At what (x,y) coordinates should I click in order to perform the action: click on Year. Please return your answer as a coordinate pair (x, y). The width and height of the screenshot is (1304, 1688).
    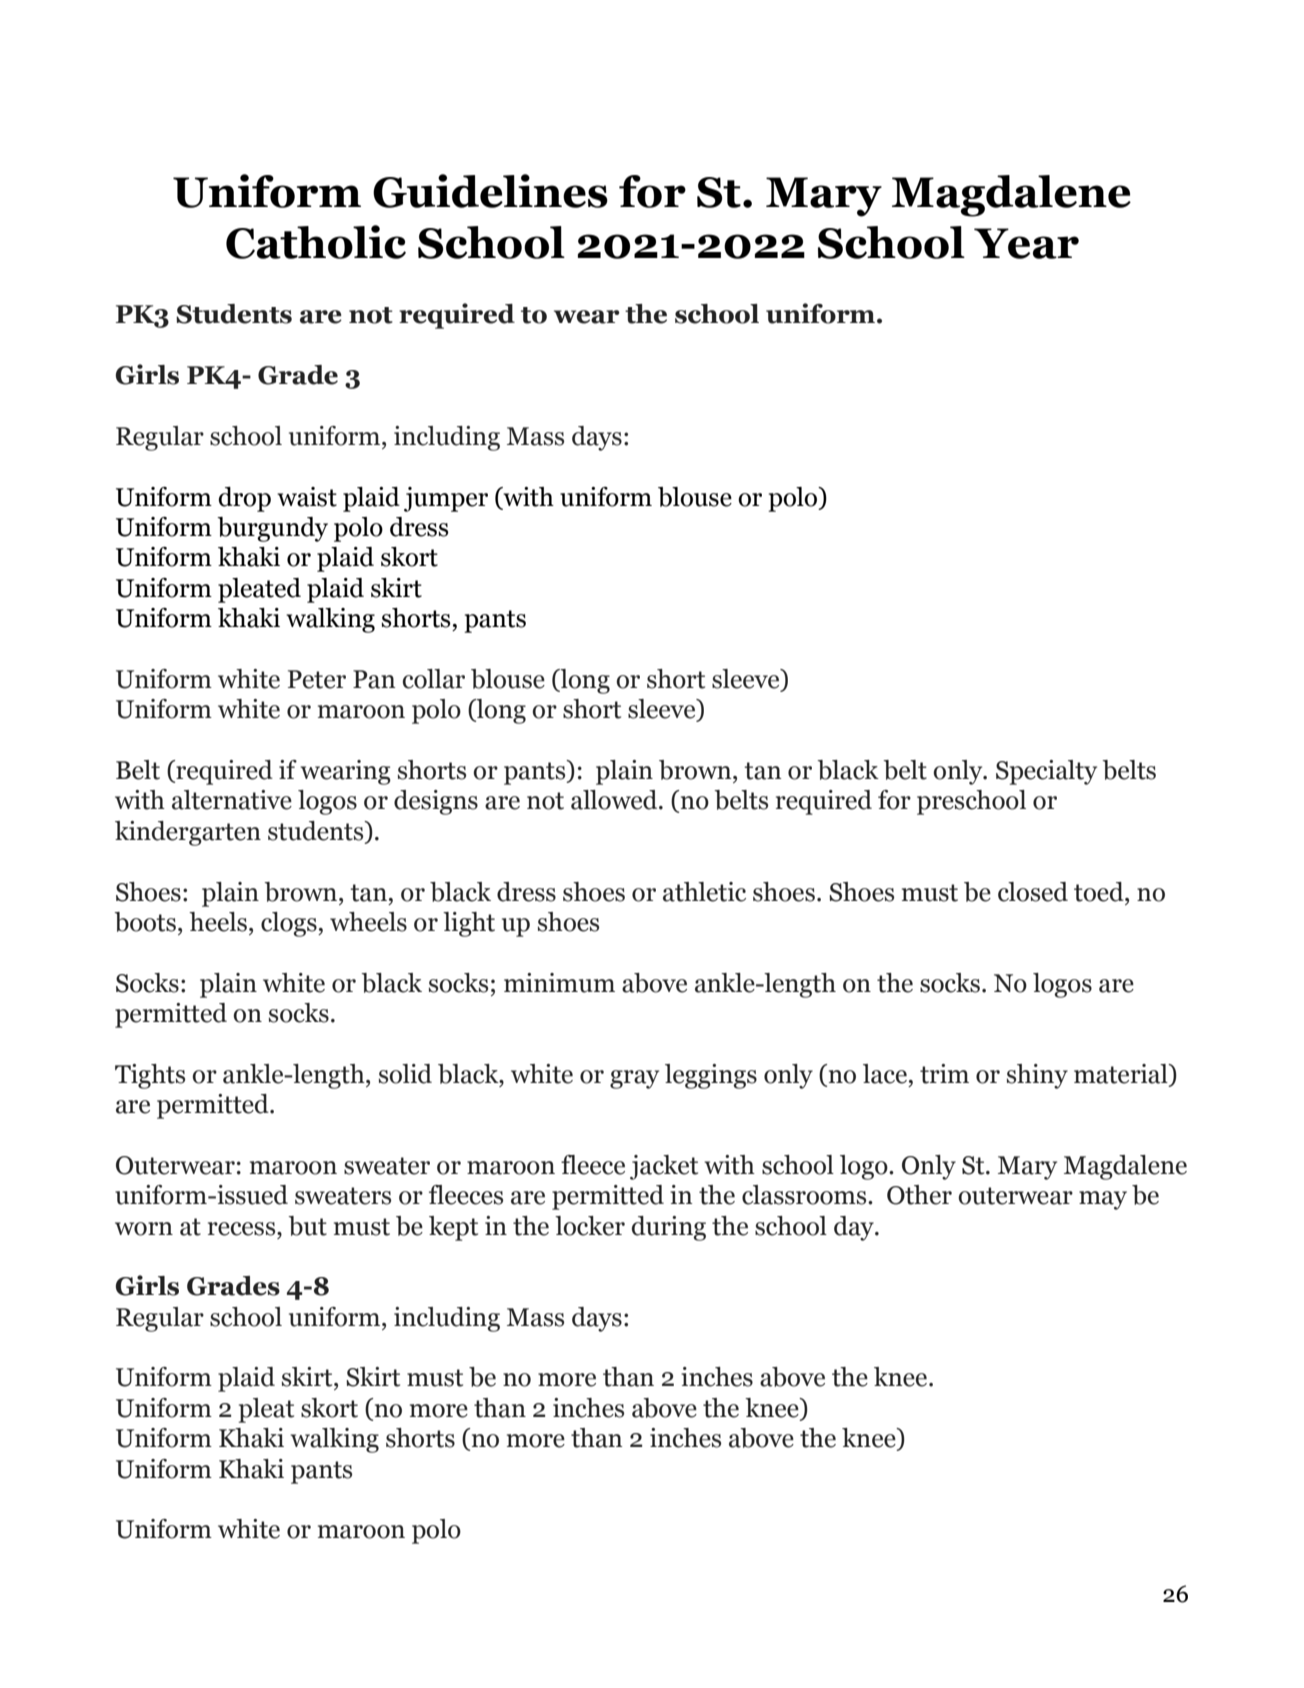
    Looking at the image, I should click on (1026, 243).
